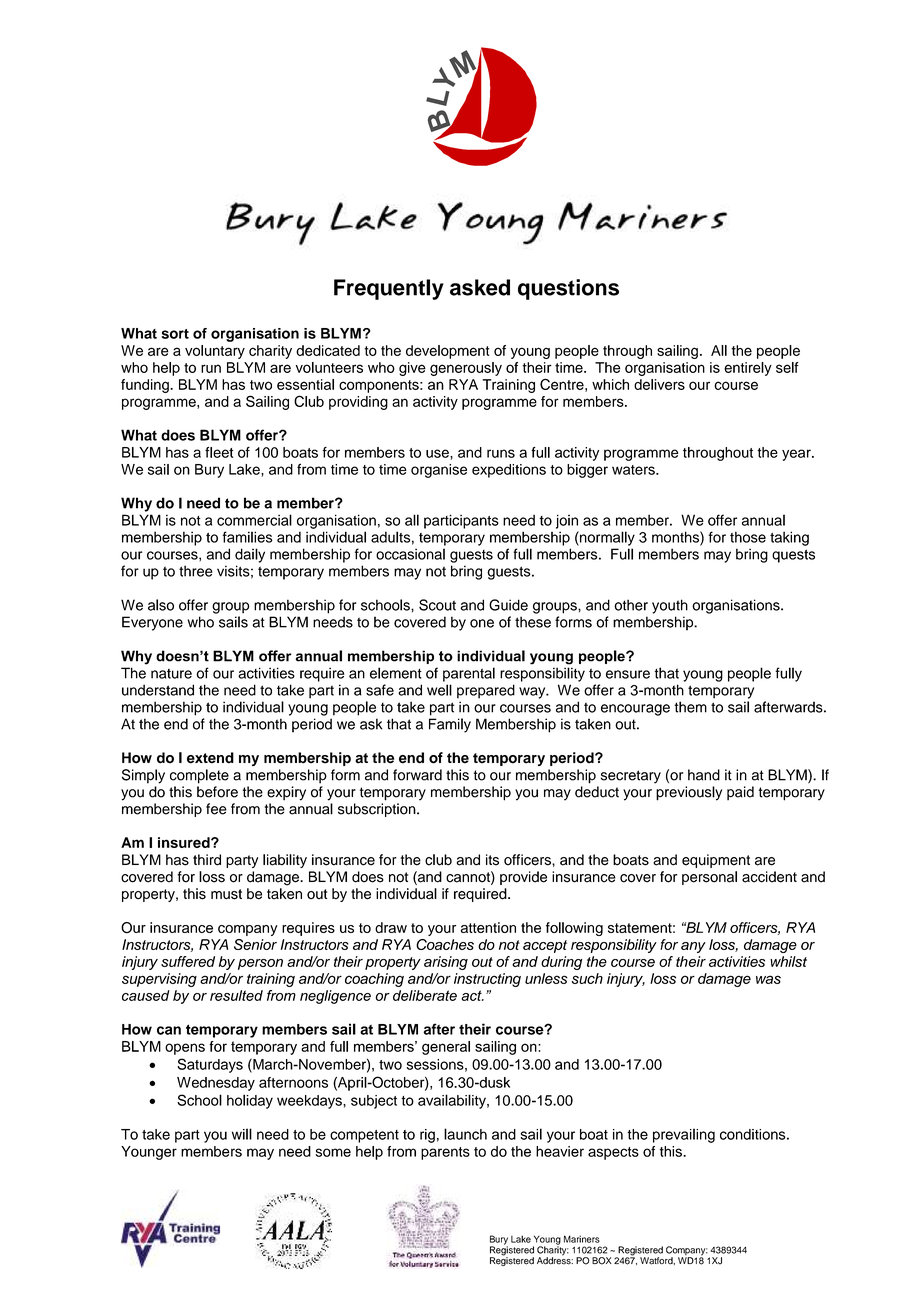 The height and width of the screenshot is (1308, 924). I want to click on asked, so click(480, 287).
